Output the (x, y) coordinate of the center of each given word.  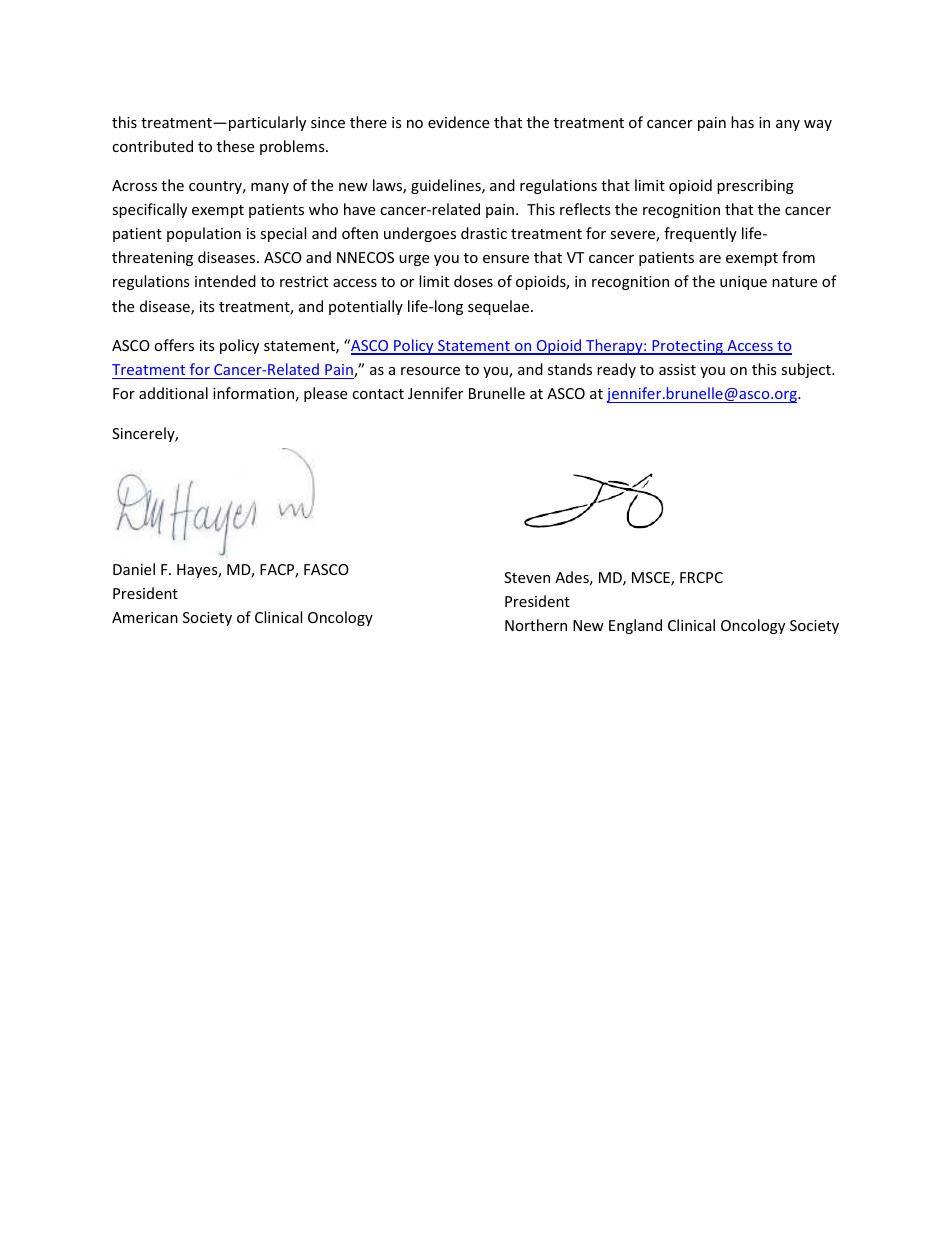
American (145, 617)
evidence (458, 122)
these (235, 146)
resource (430, 371)
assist (677, 369)
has (742, 122)
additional (173, 393)
